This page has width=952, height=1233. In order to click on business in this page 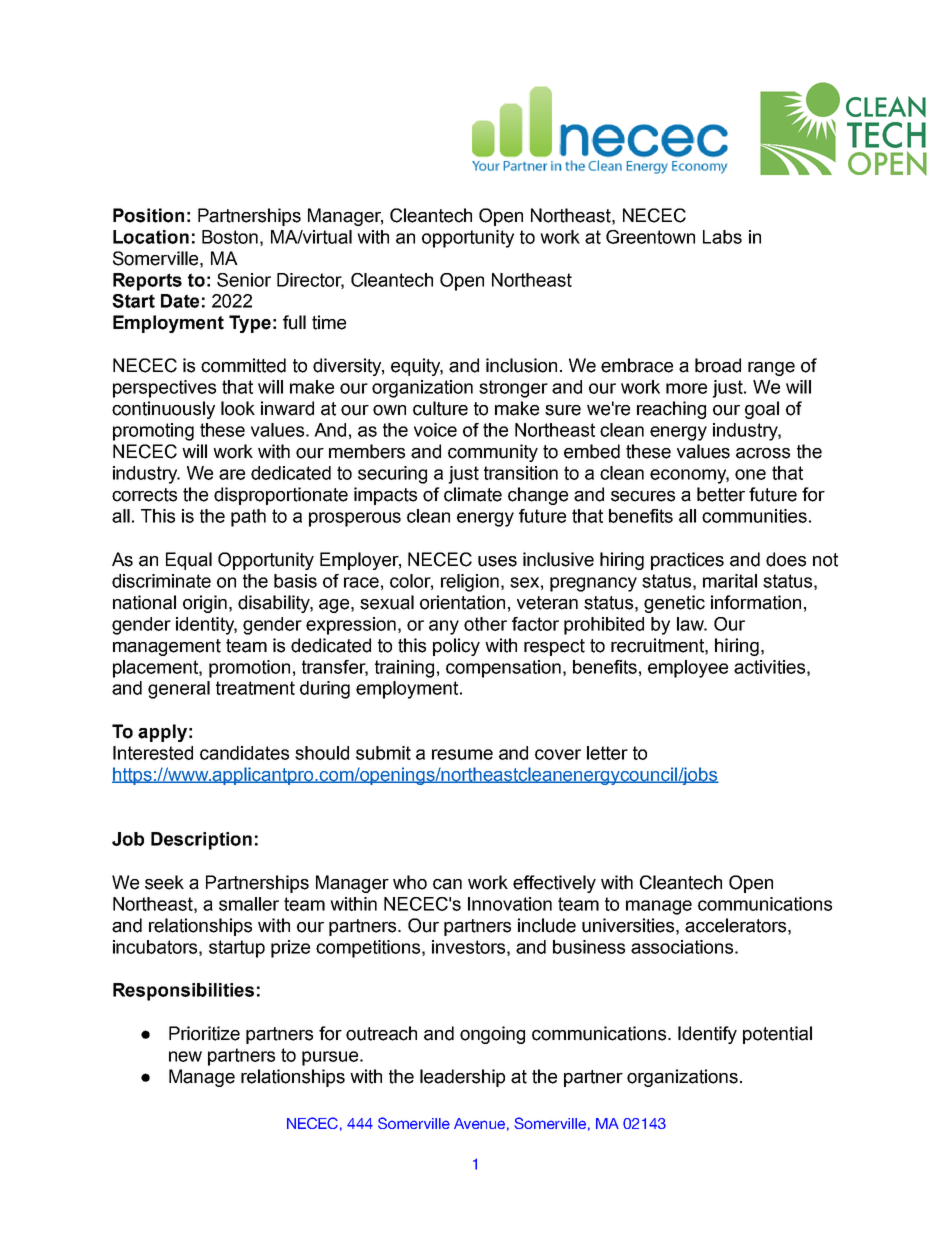, I will do `click(589, 947)`.
